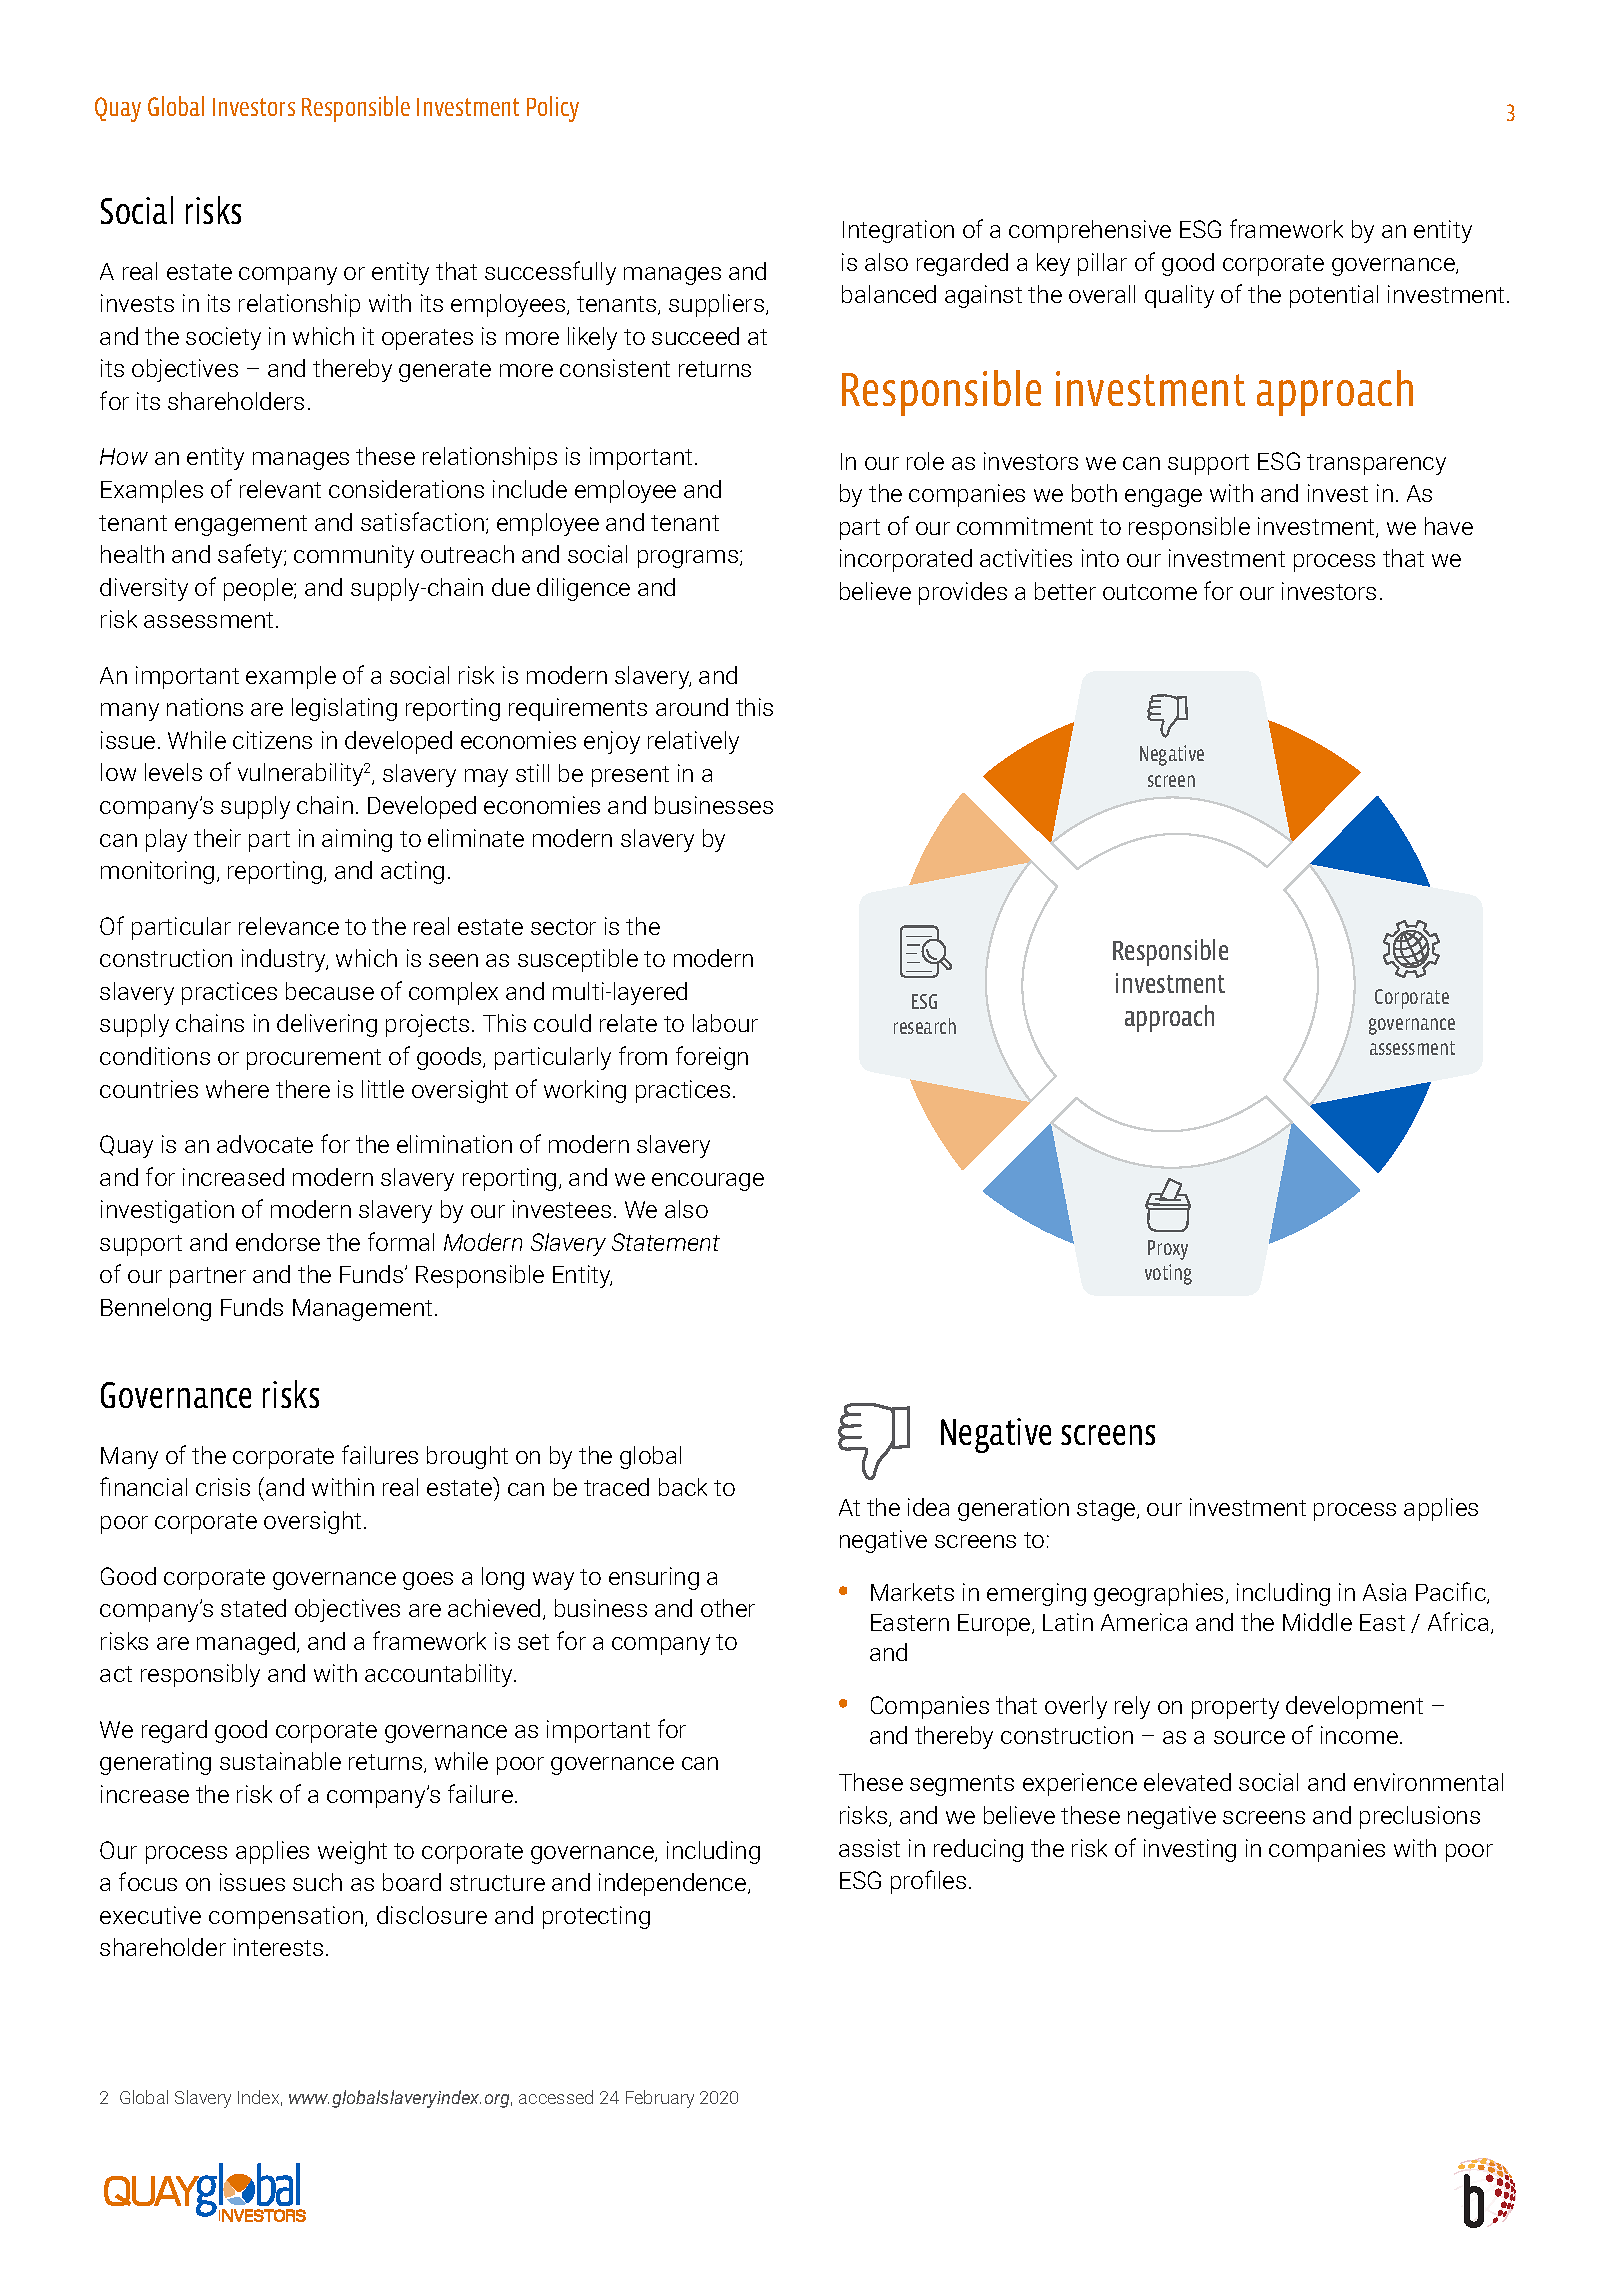  I want to click on Proxy, so click(1168, 1250).
